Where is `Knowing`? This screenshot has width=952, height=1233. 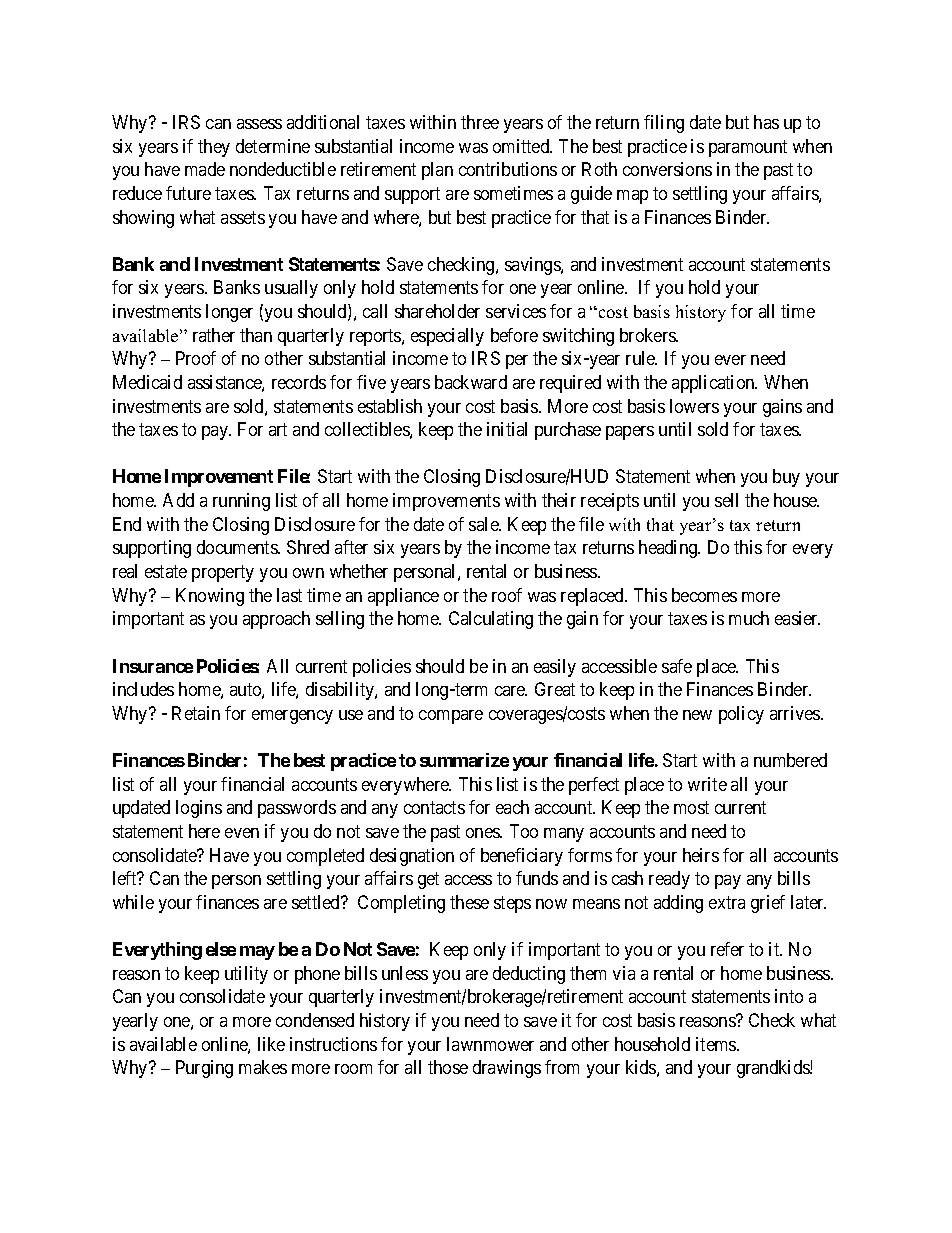 Knowing is located at coordinates (210, 597).
